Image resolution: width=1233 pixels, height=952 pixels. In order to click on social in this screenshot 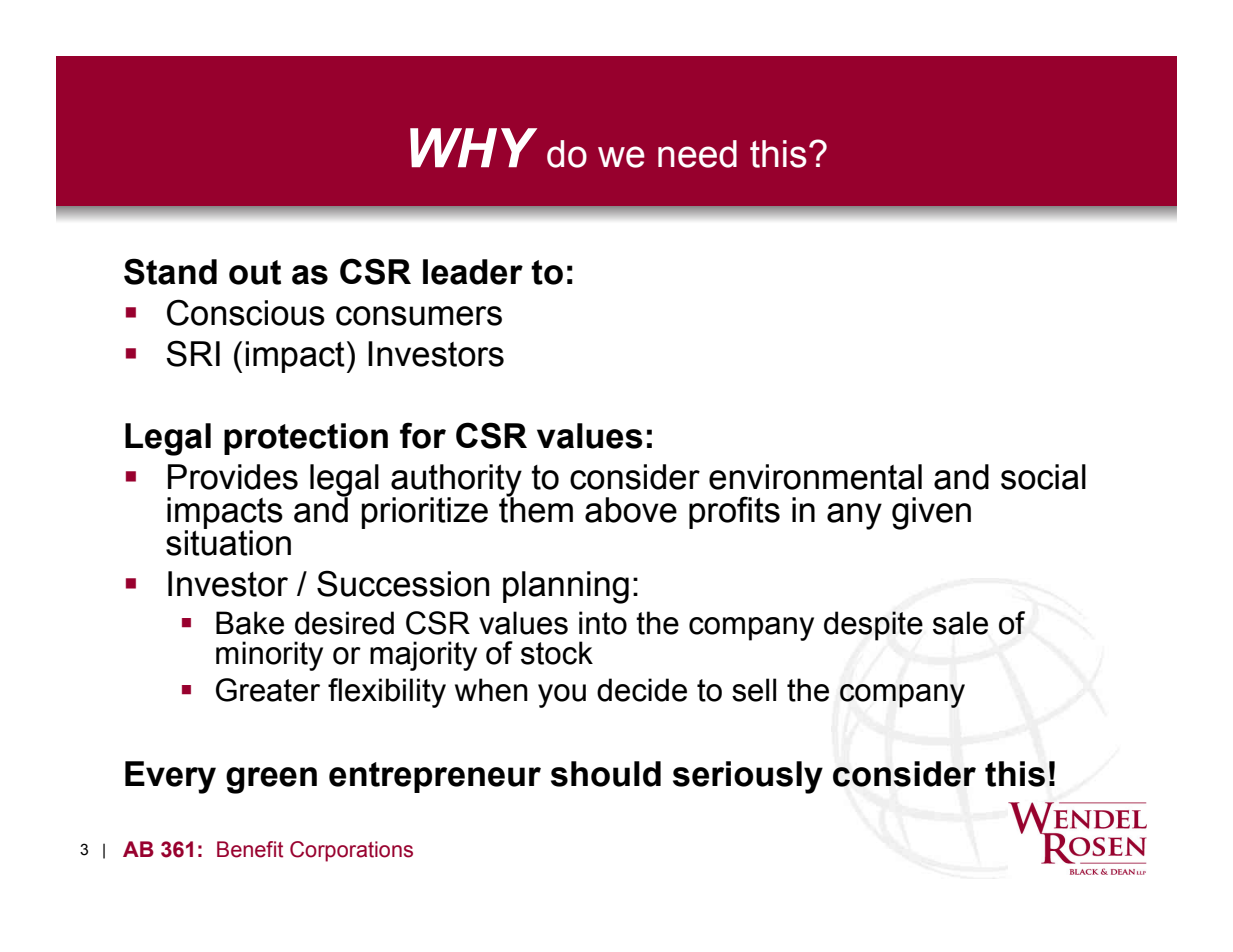, I will do `click(1043, 477)`.
